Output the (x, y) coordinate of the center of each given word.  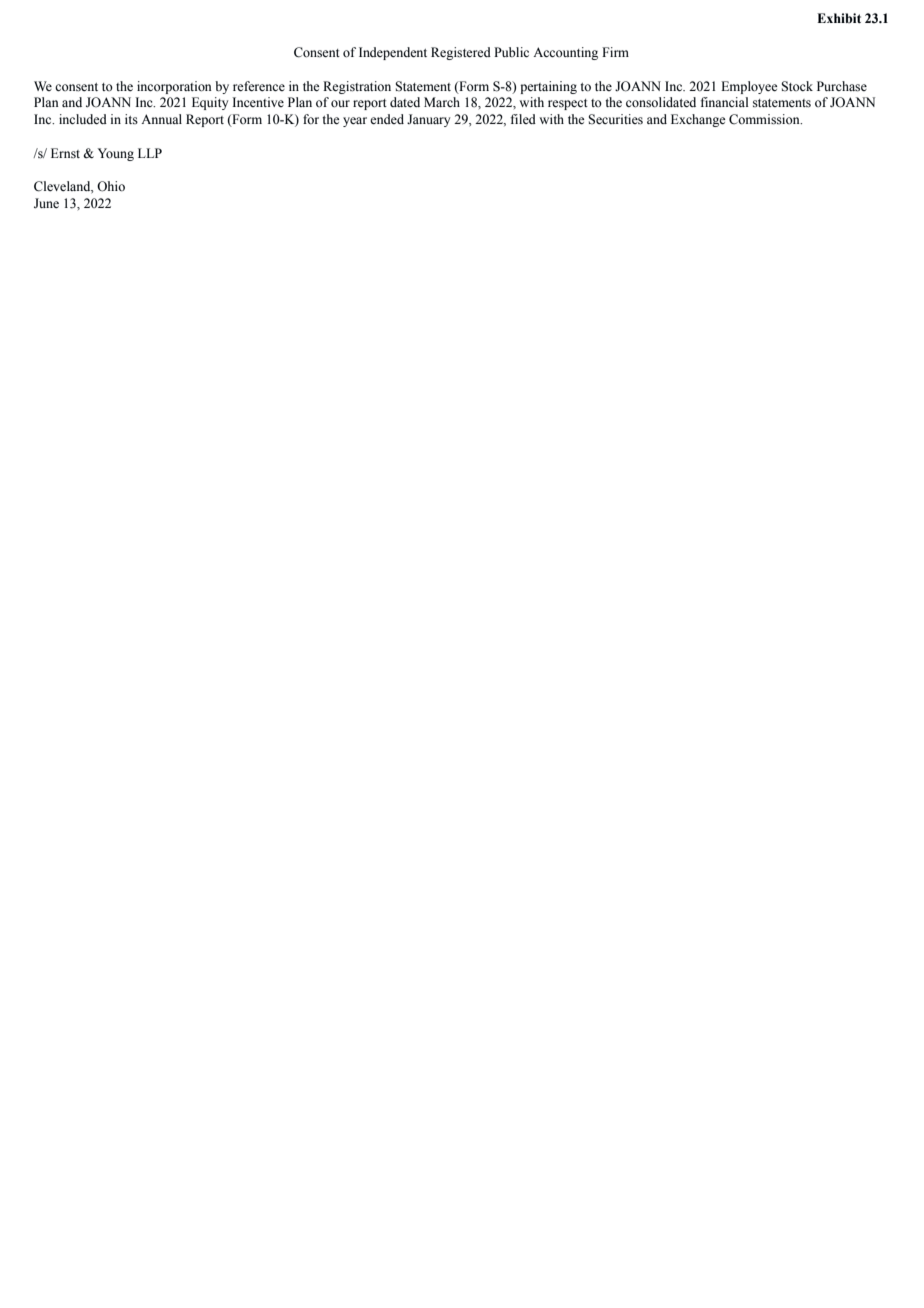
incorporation (174, 87)
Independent (393, 53)
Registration (357, 87)
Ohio (111, 186)
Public (511, 52)
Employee (749, 87)
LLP (150, 153)
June (46, 203)
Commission (765, 119)
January (428, 120)
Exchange (698, 120)
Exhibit (839, 18)
